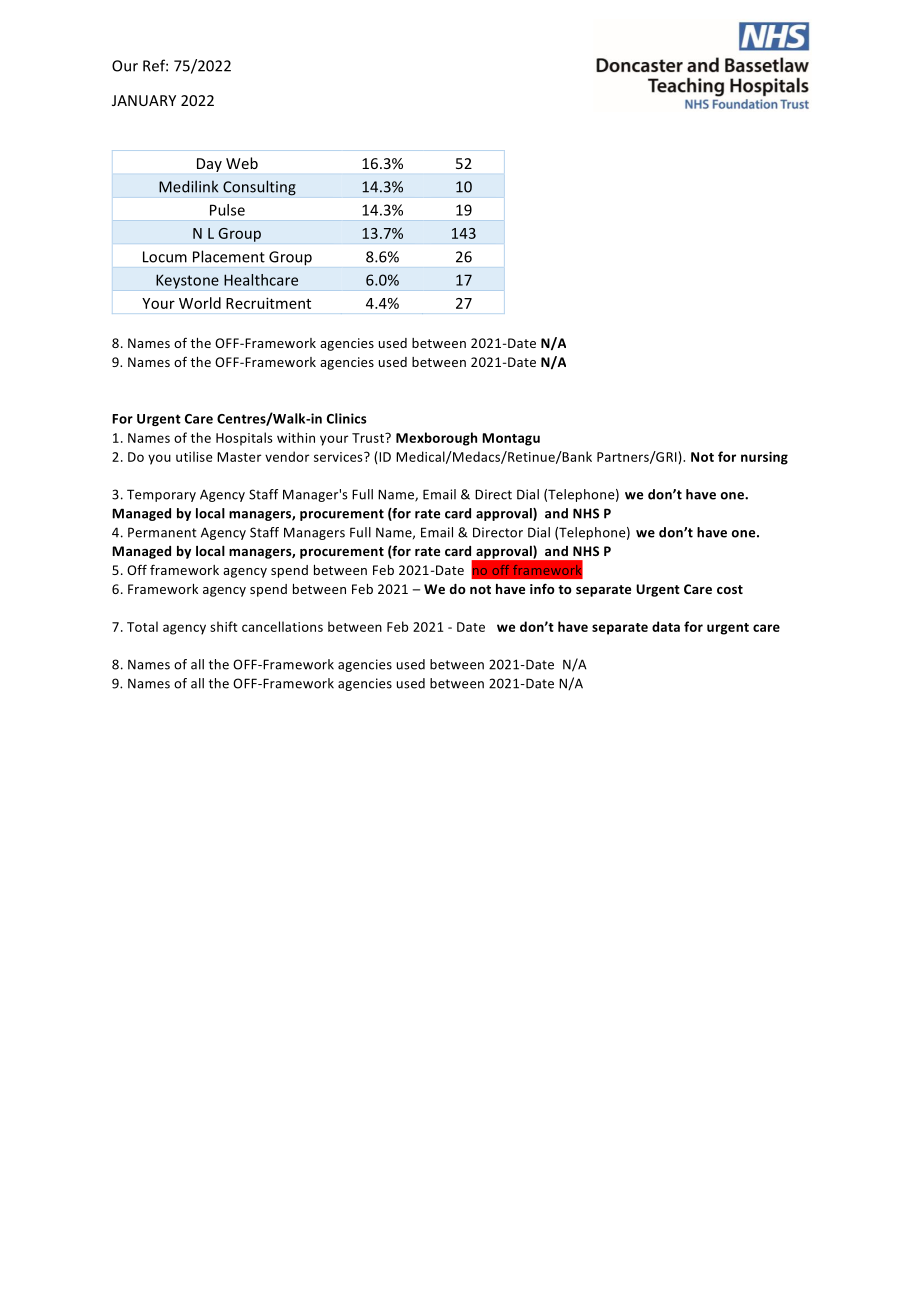 The image size is (924, 1308). I want to click on Montagu, so click(511, 439).
